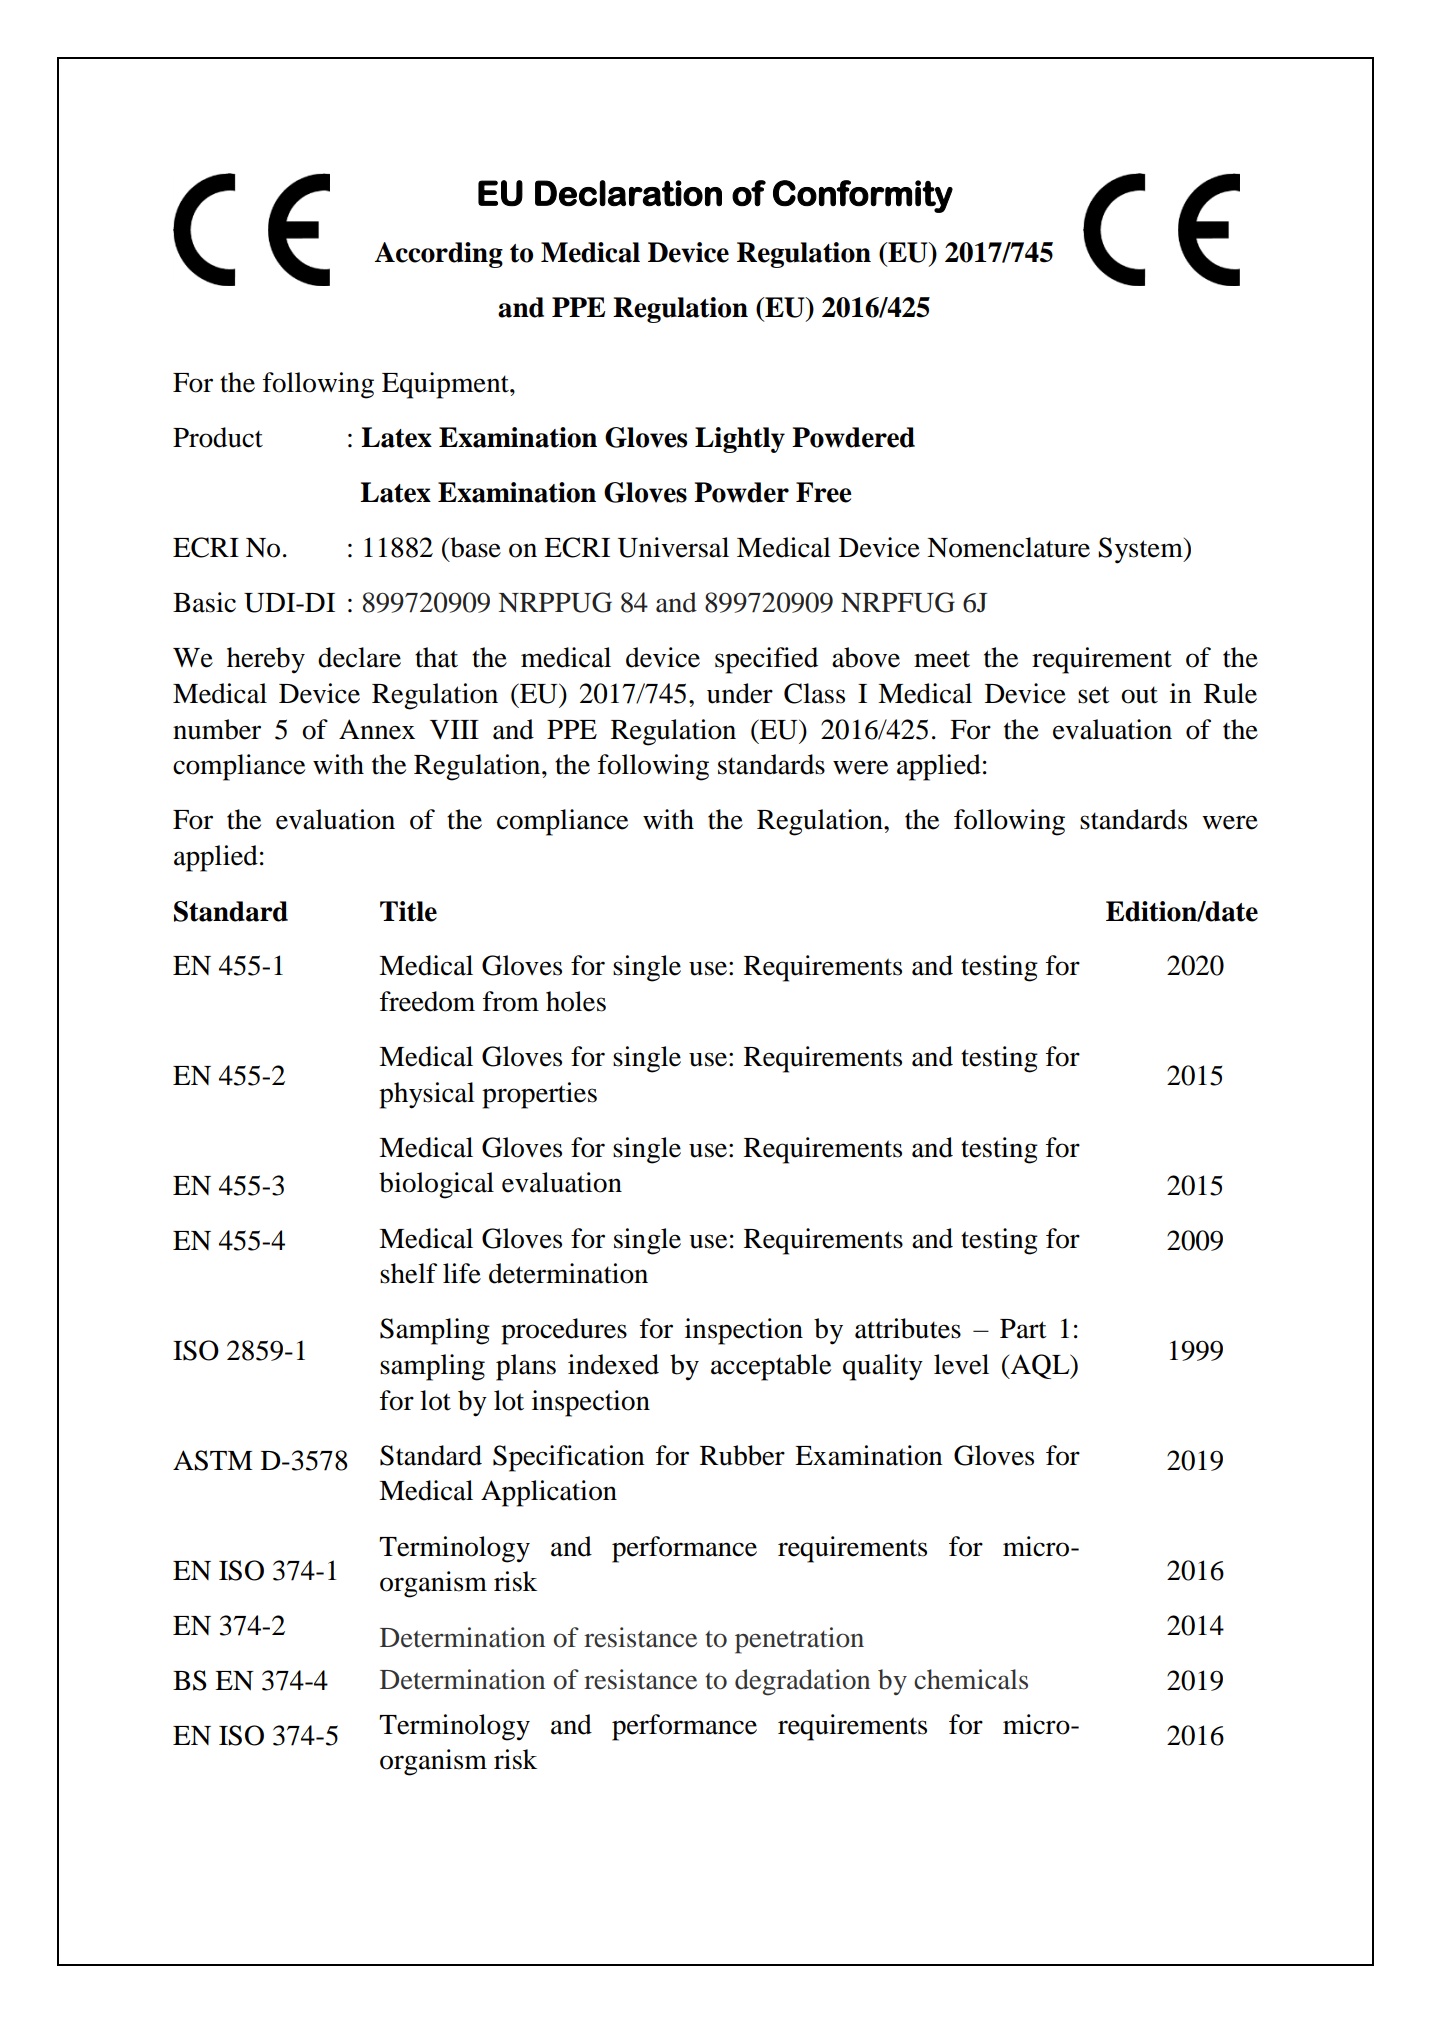 The height and width of the document is (2023, 1431). Describe the element at coordinates (1094, 695) in the document. I see `set` at that location.
